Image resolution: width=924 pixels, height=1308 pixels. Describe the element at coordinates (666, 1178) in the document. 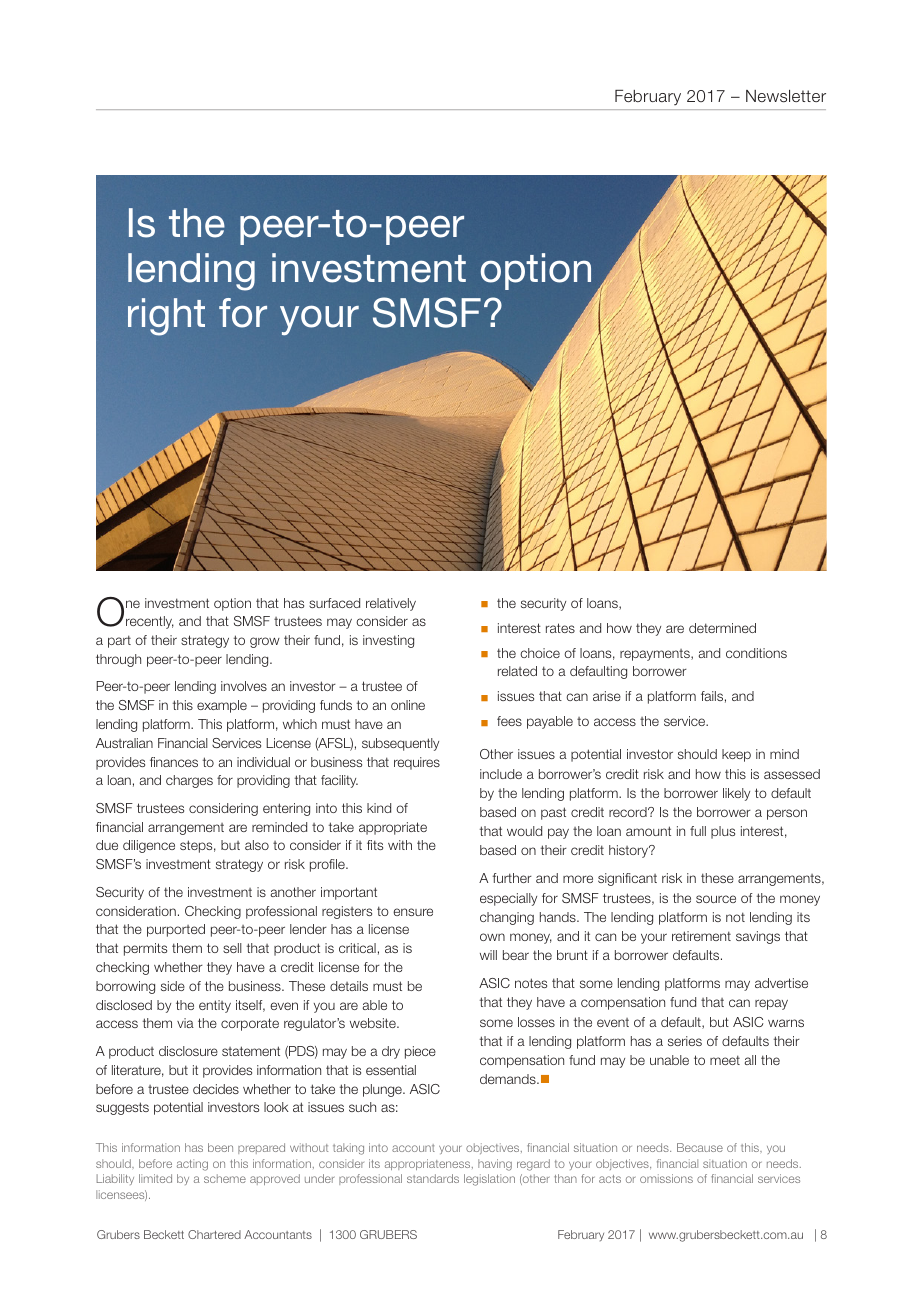

I see `omissions` at that location.
